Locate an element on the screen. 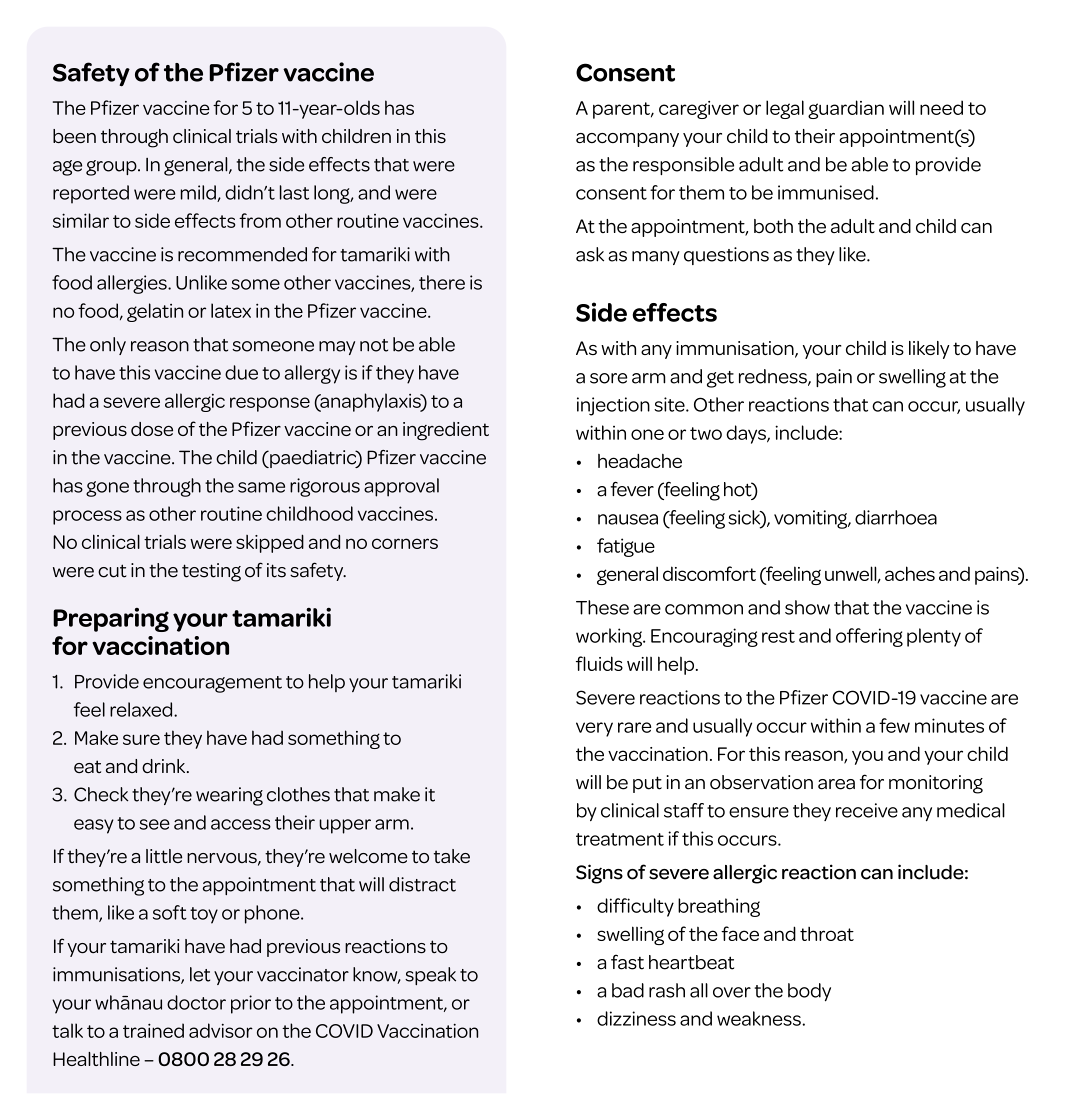 This screenshot has width=1066, height=1120. accompany is located at coordinates (627, 140).
